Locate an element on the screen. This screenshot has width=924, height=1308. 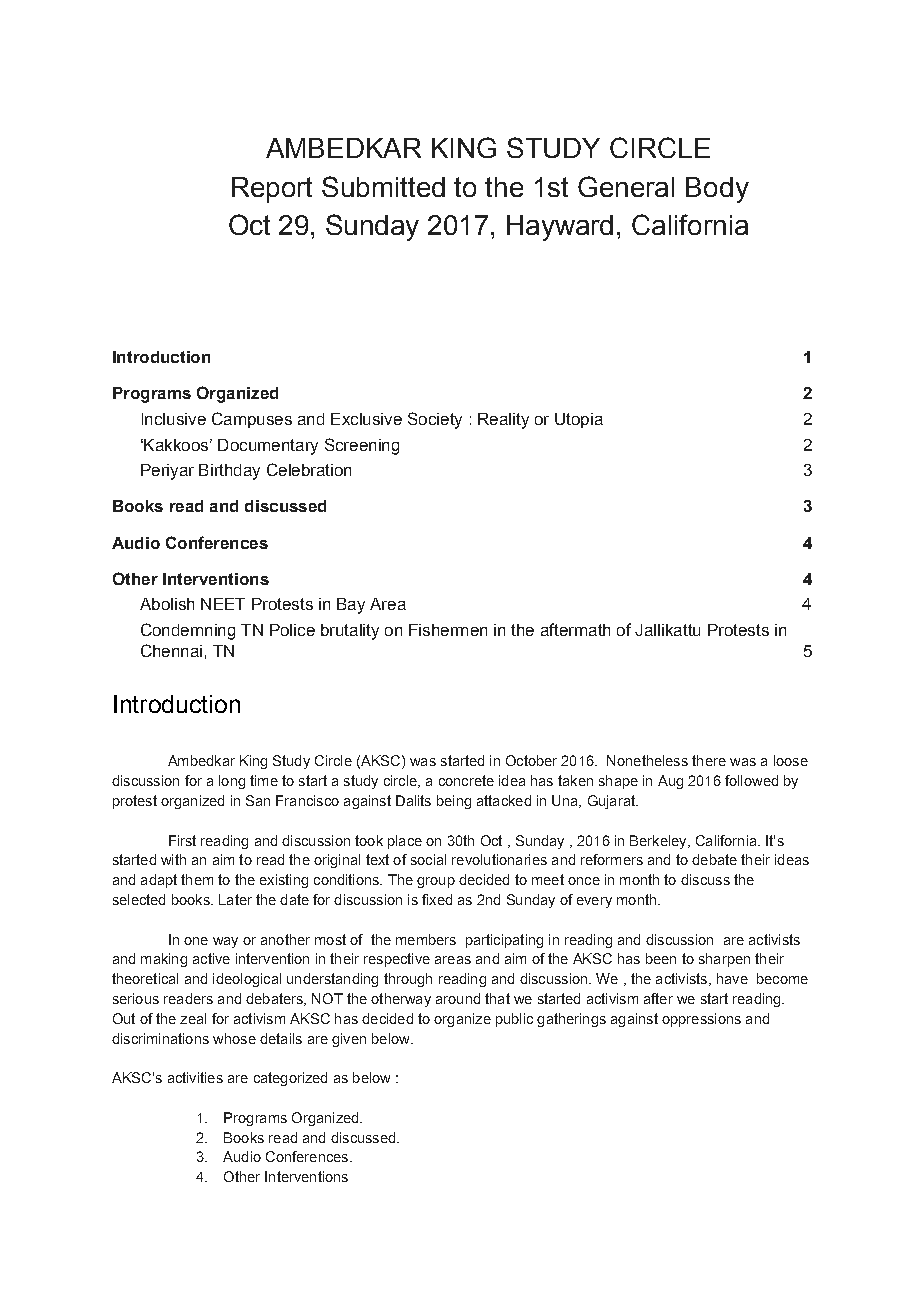
Society is located at coordinates (435, 420).
